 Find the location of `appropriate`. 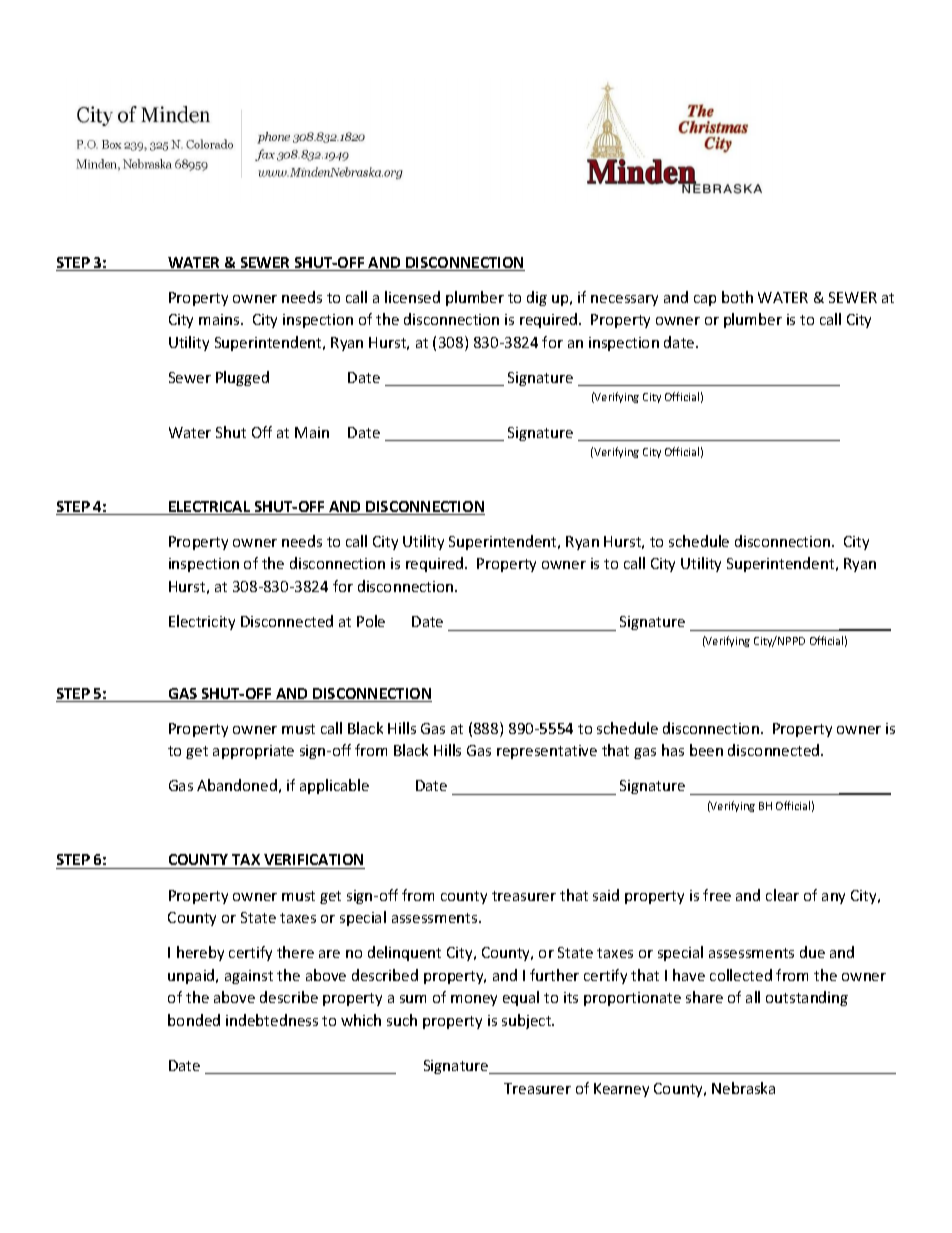

appropriate is located at coordinates (253, 752).
